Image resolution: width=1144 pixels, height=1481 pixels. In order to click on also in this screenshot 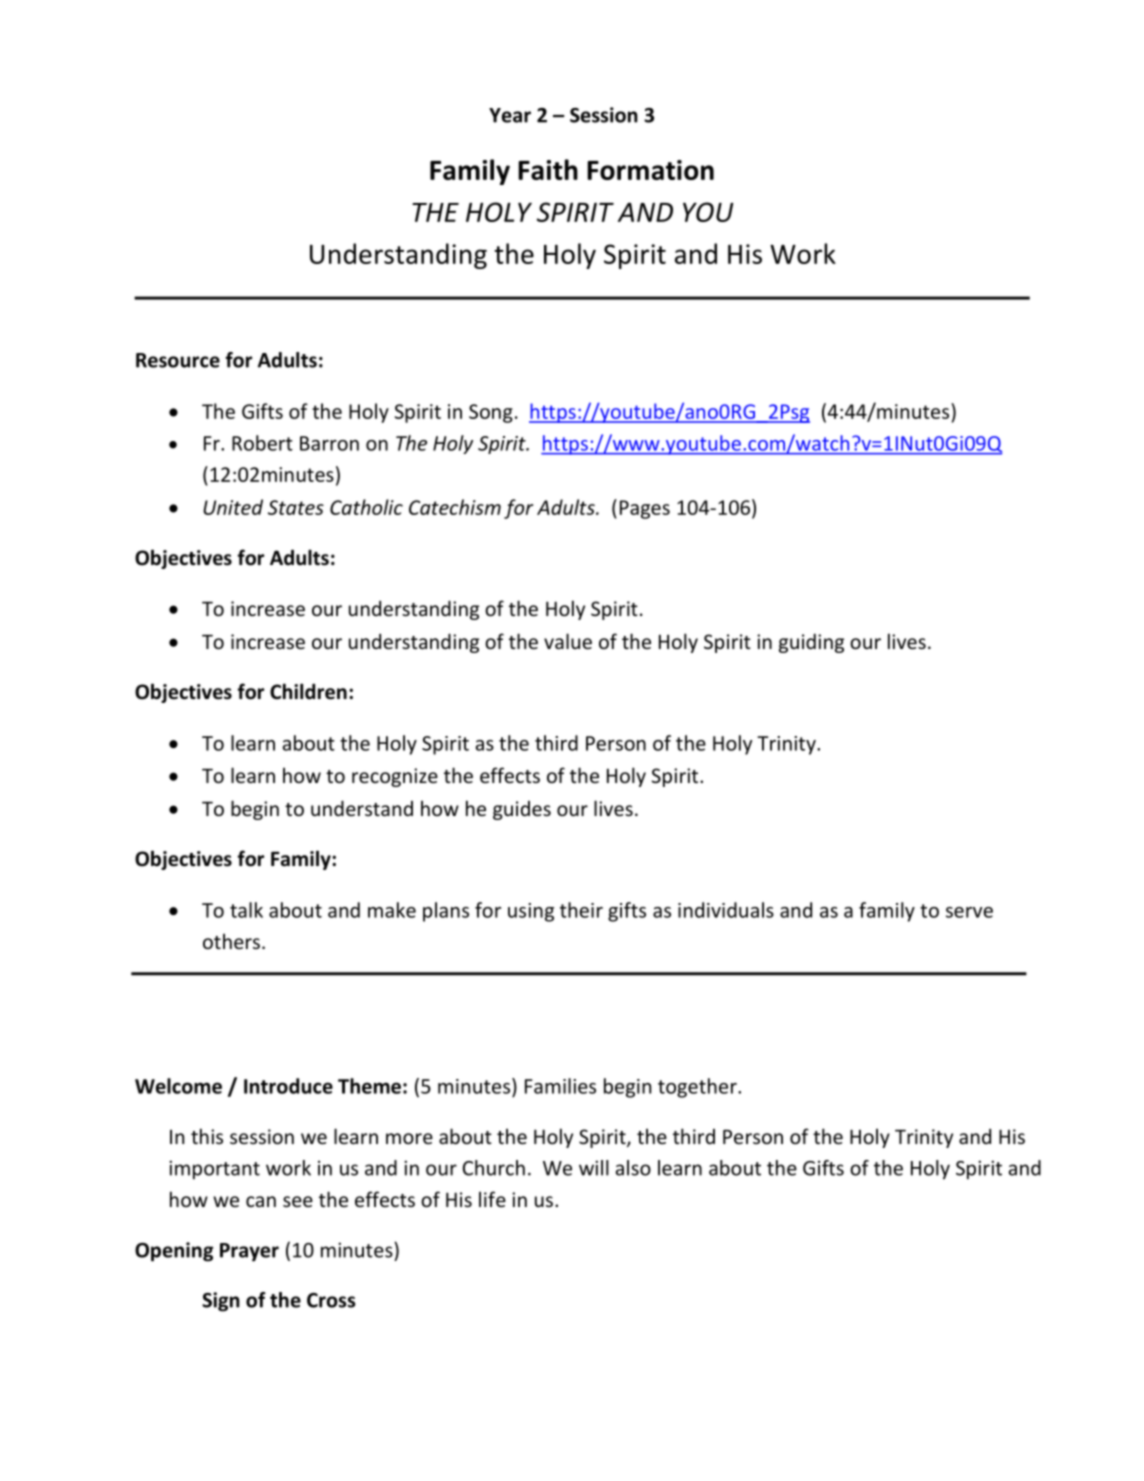, I will do `click(633, 1168)`.
